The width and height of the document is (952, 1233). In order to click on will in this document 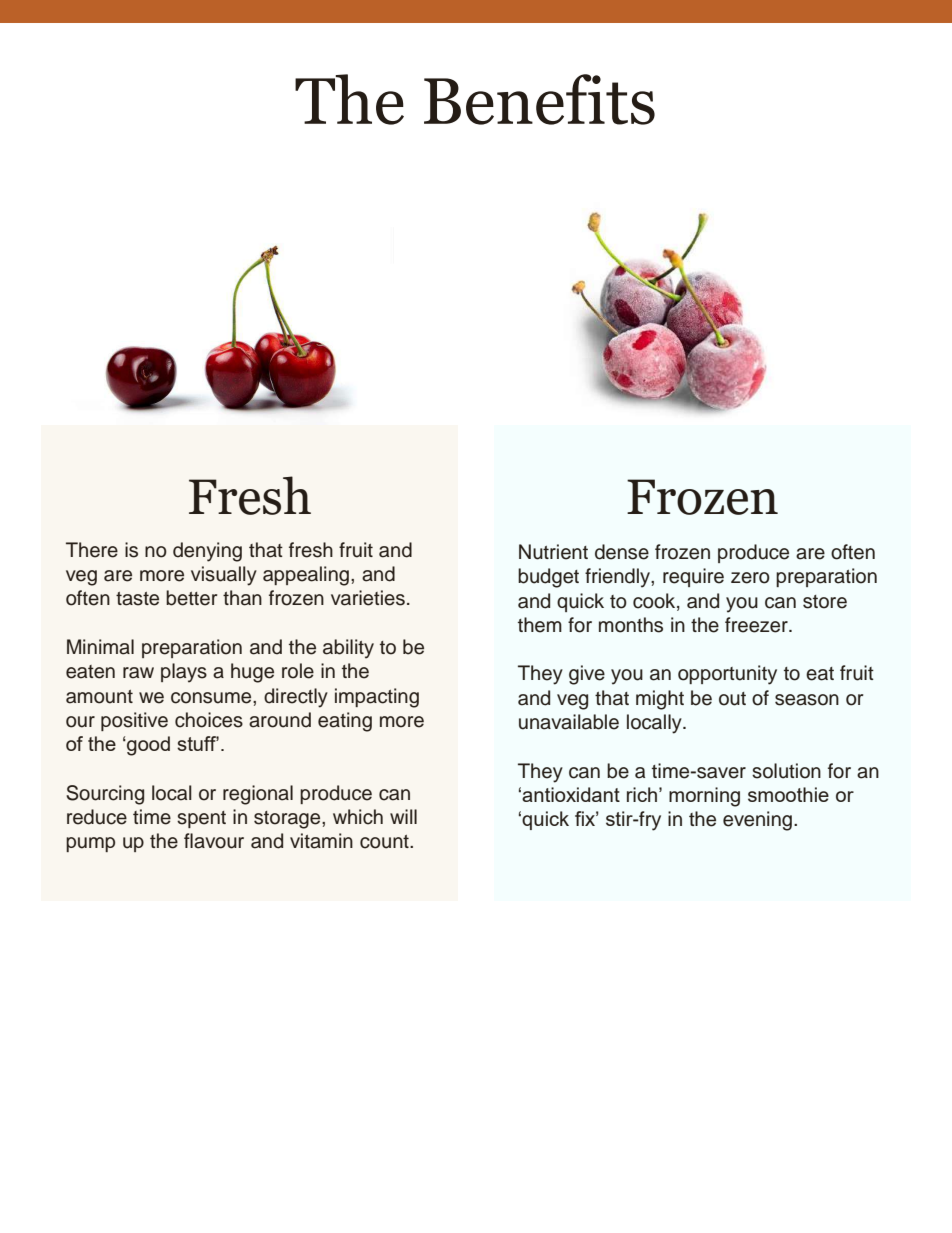, I will do `click(403, 816)`.
